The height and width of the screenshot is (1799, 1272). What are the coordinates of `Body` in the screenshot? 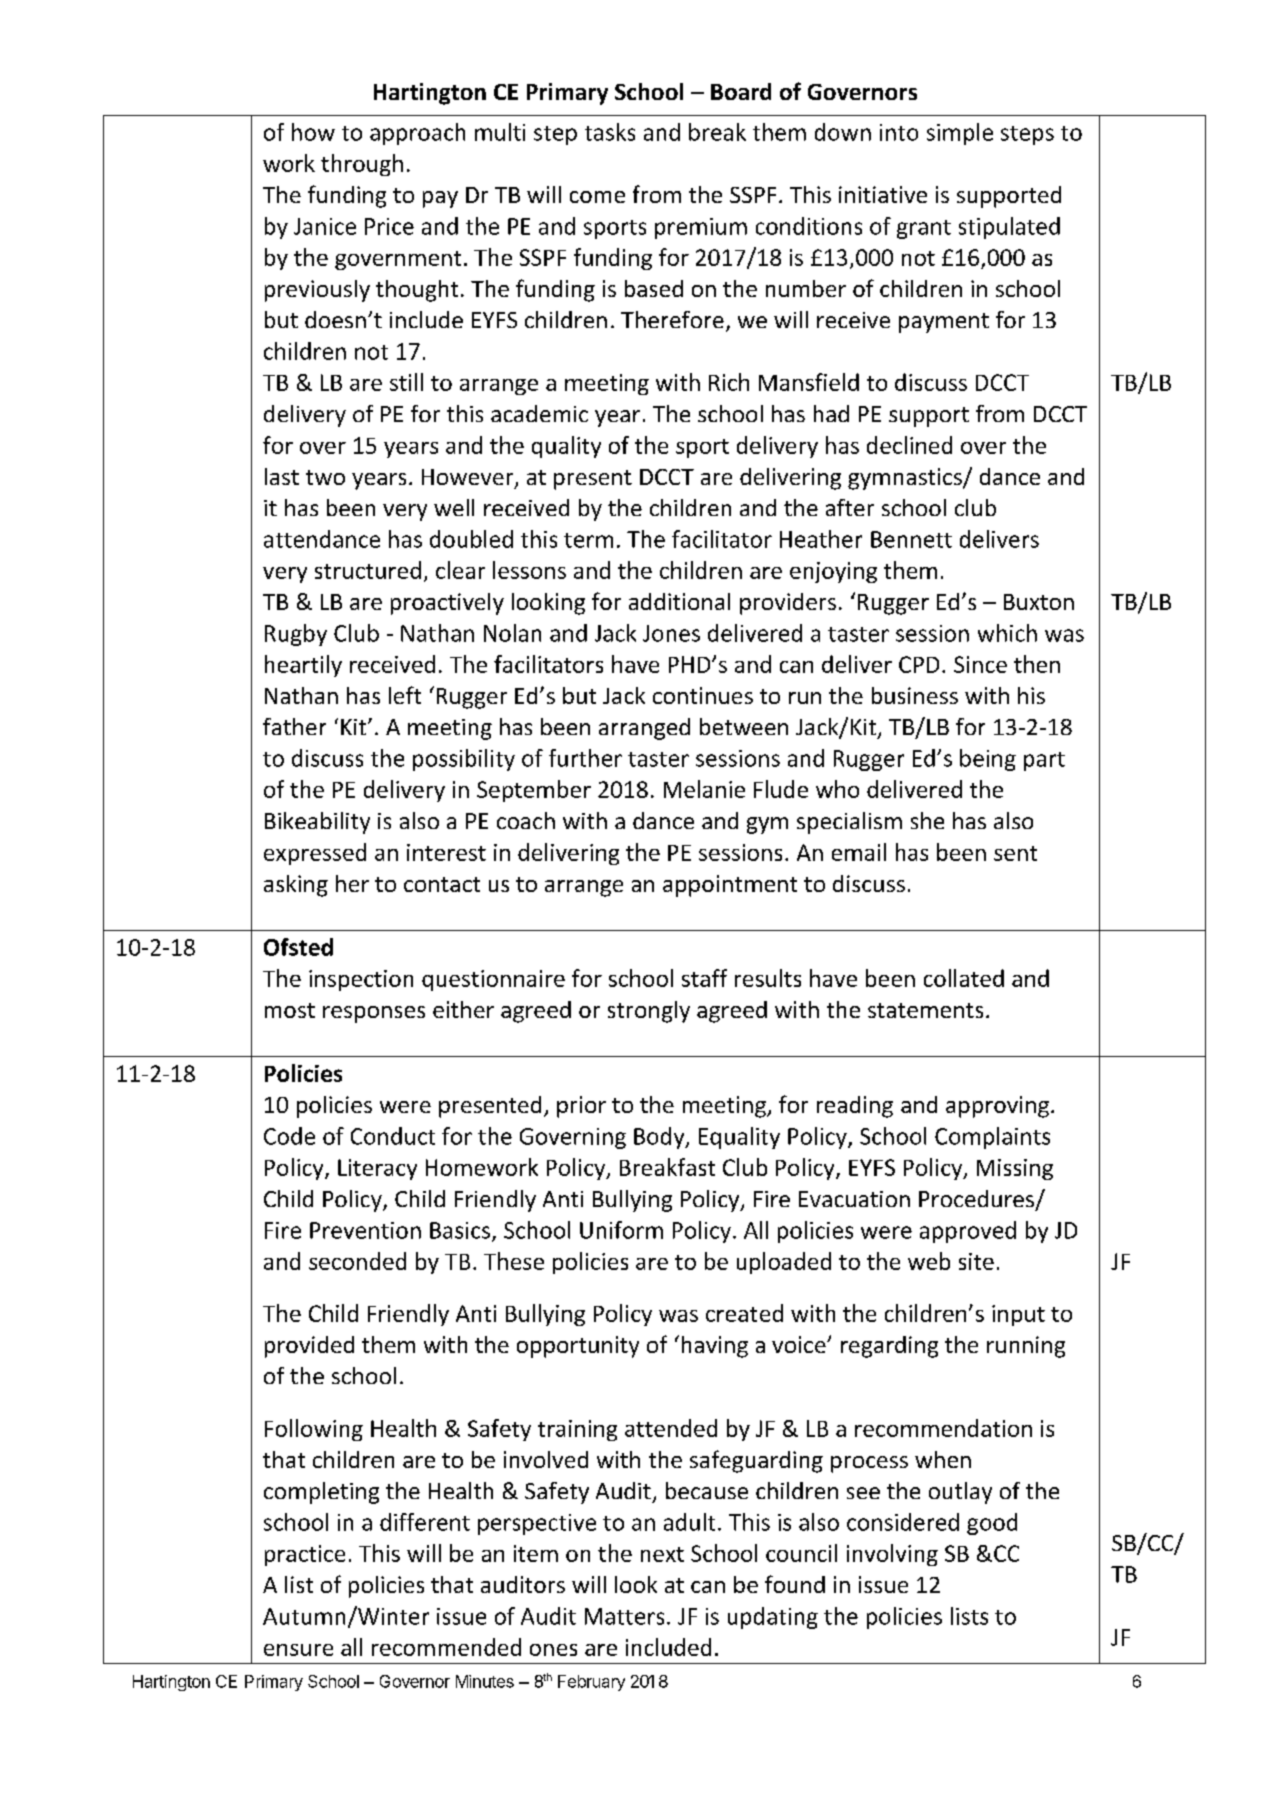 It's located at (660, 1138).
